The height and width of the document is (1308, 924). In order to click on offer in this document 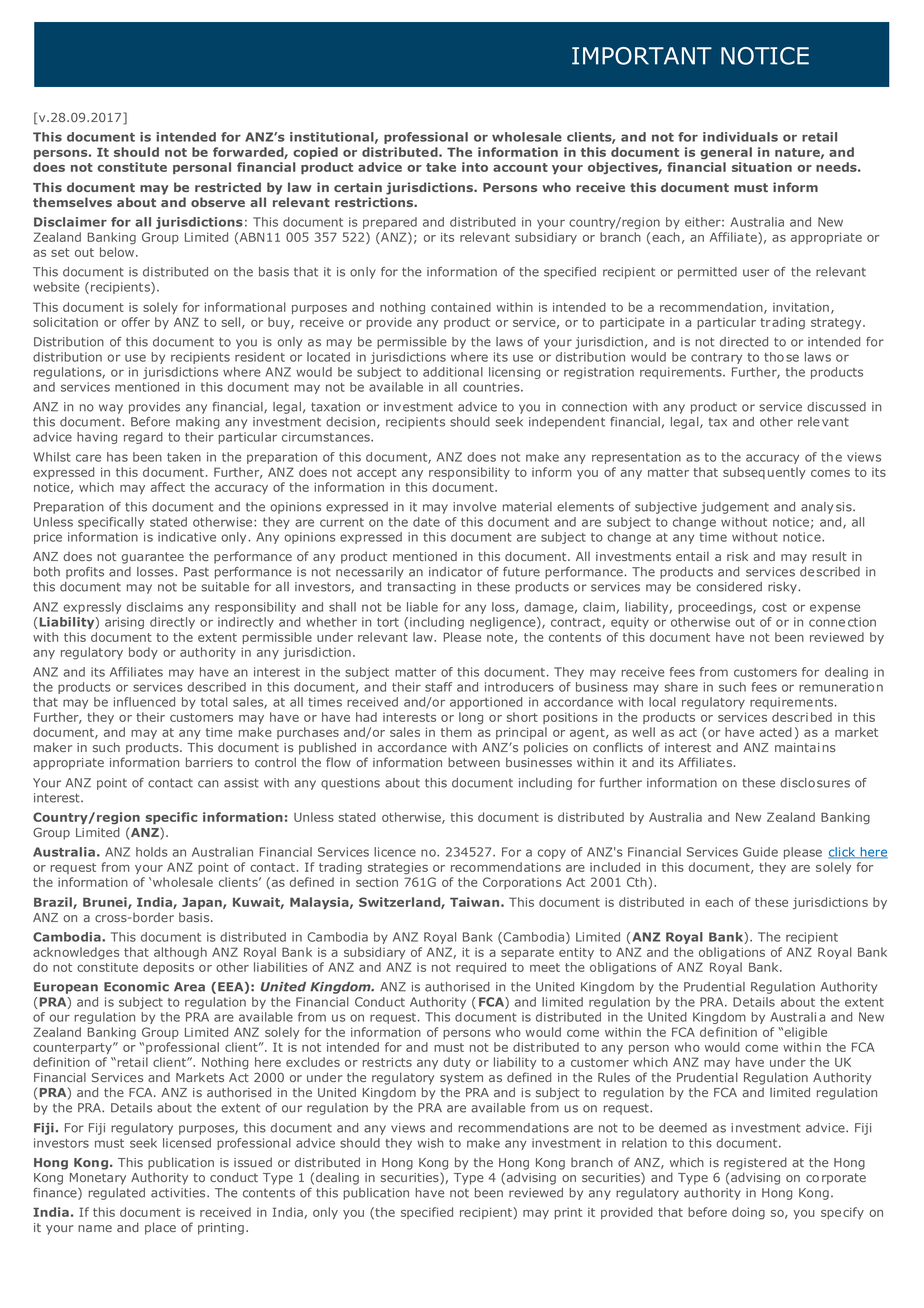, I will do `click(136, 322)`.
